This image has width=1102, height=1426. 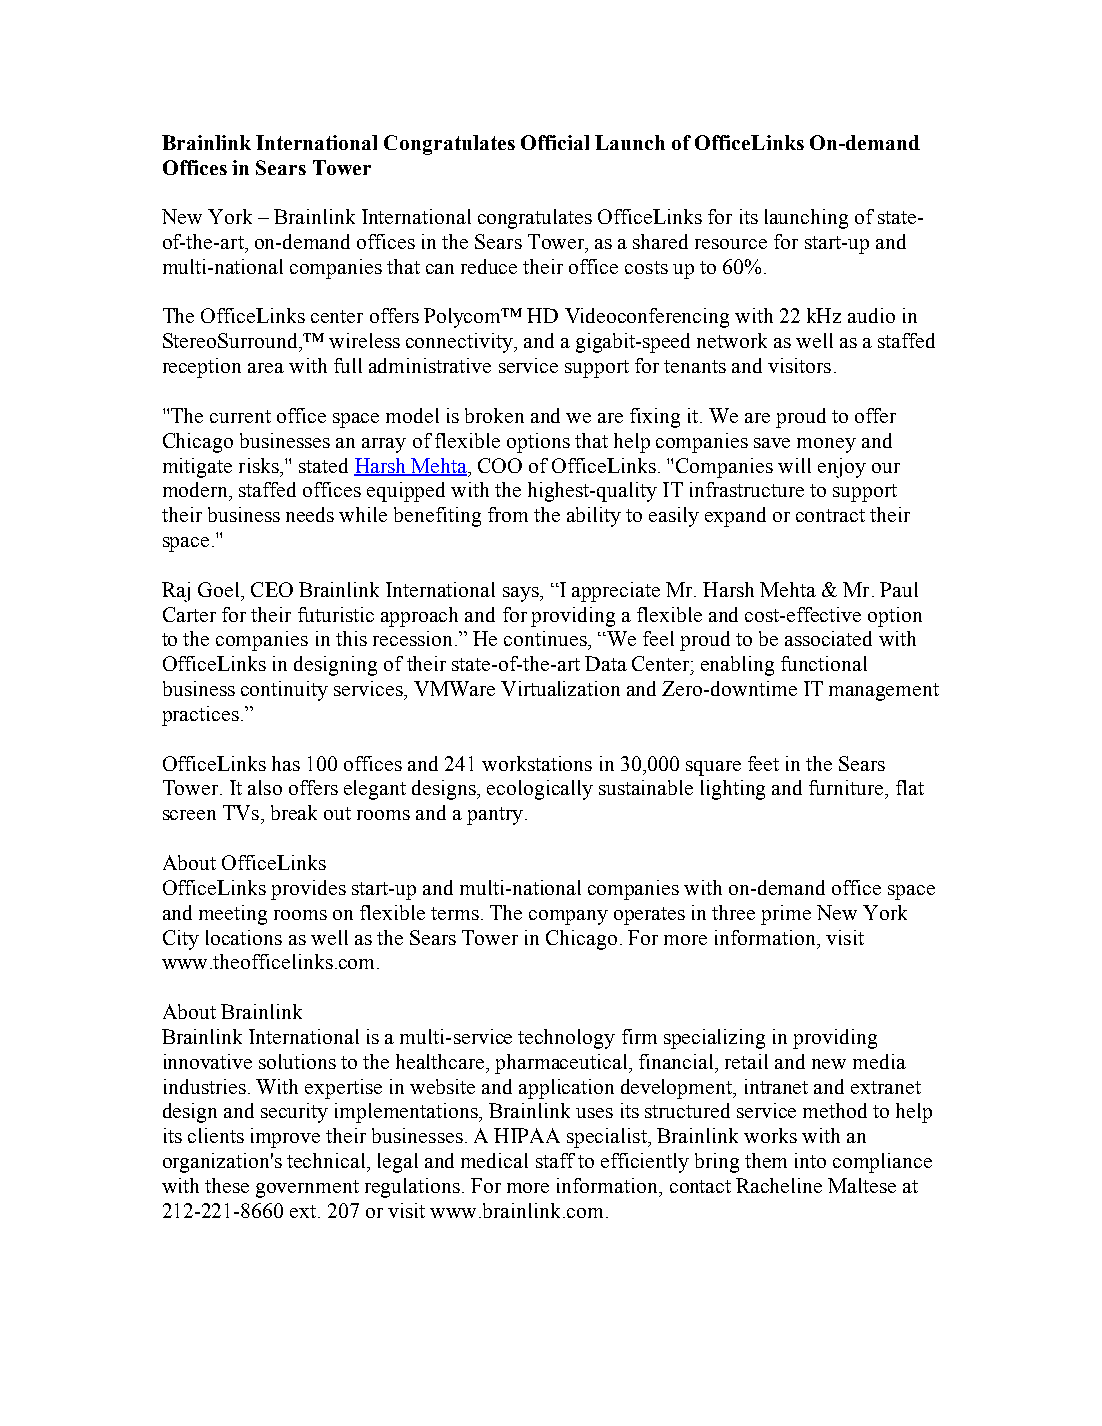 What do you see at coordinates (560, 688) in the image?
I see `Virtualization` at bounding box center [560, 688].
